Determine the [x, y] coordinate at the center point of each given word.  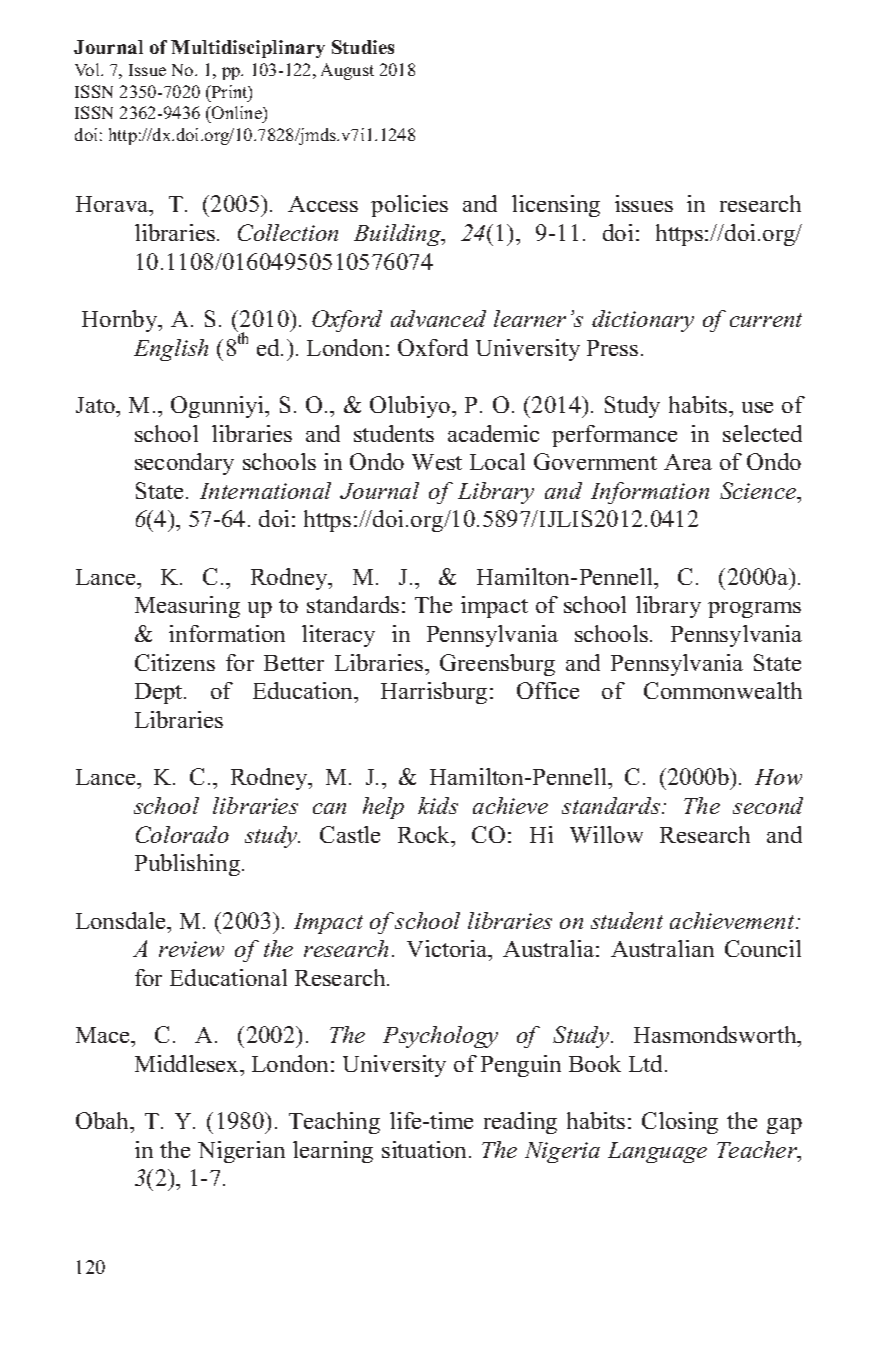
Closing [680, 1123]
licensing [556, 206]
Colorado [182, 834]
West [437, 462]
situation [426, 1149]
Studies [363, 47]
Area [688, 462]
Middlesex [188, 1063]
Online [237, 114]
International [265, 490]
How [778, 777]
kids [438, 805]
